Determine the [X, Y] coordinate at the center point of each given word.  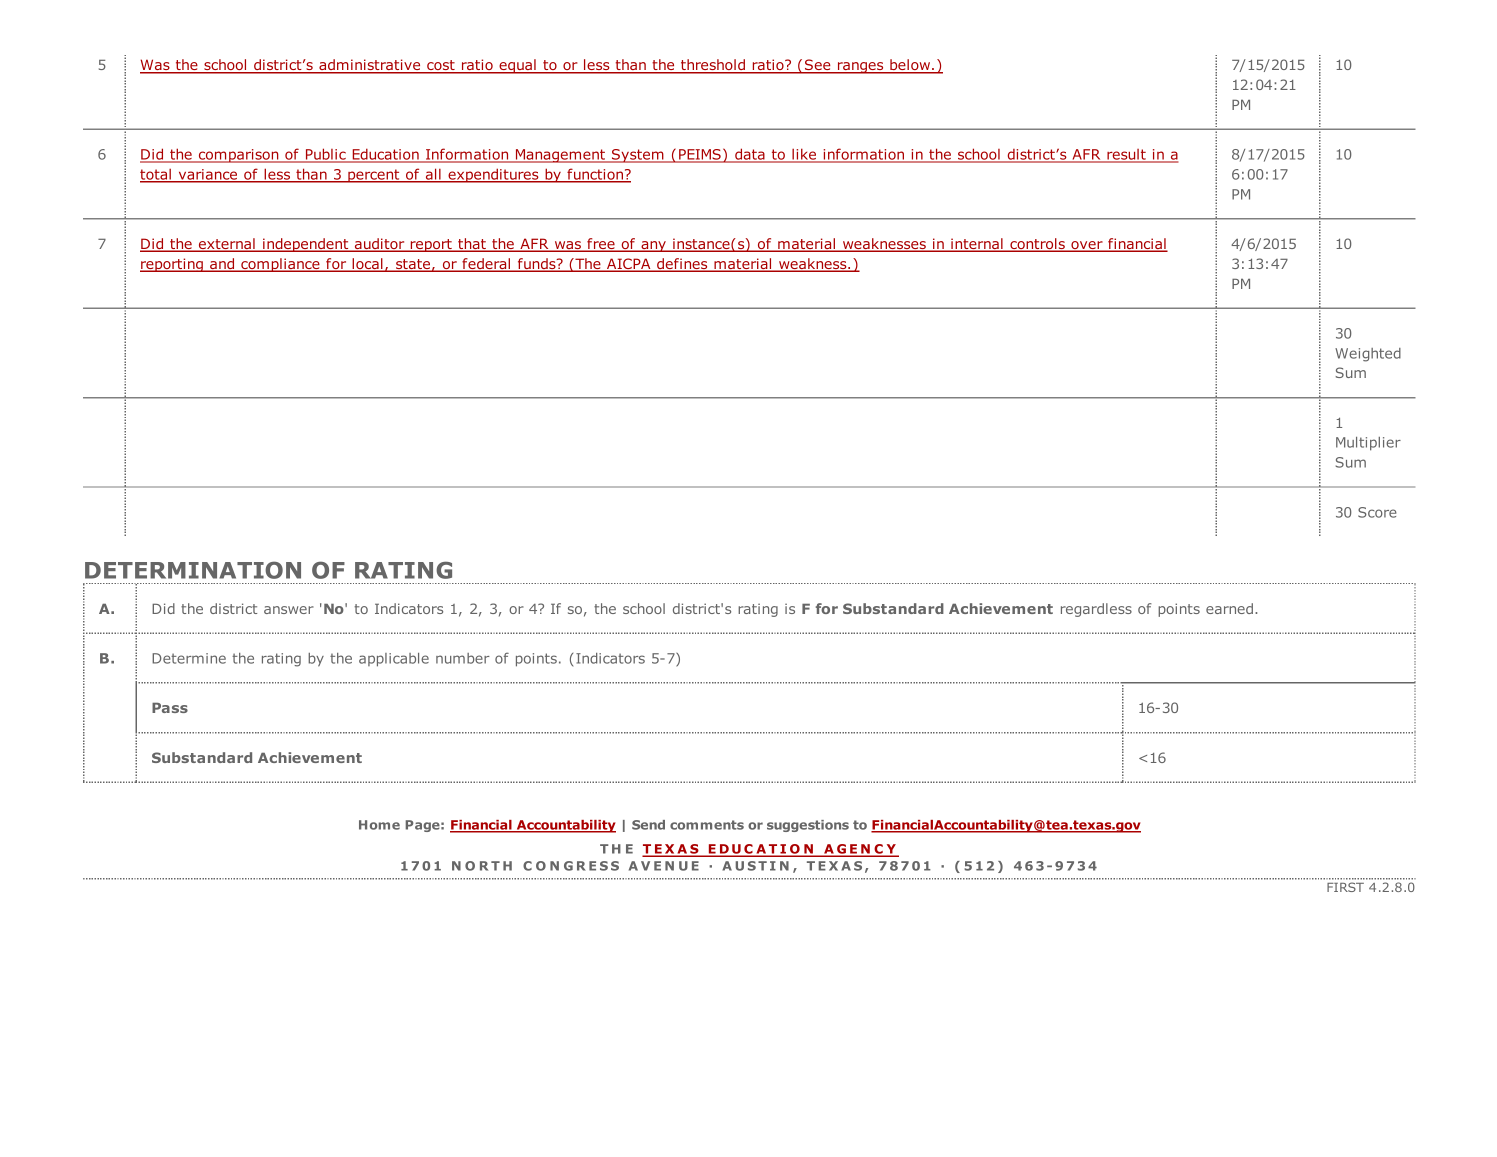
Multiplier [1368, 444]
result [1126, 156]
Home [379, 825]
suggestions [808, 826]
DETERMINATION [193, 570]
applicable [394, 660]
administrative [370, 66]
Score [1377, 512]
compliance [280, 265]
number [463, 658]
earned [1229, 608]
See [818, 66]
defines [682, 265]
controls [1037, 245]
